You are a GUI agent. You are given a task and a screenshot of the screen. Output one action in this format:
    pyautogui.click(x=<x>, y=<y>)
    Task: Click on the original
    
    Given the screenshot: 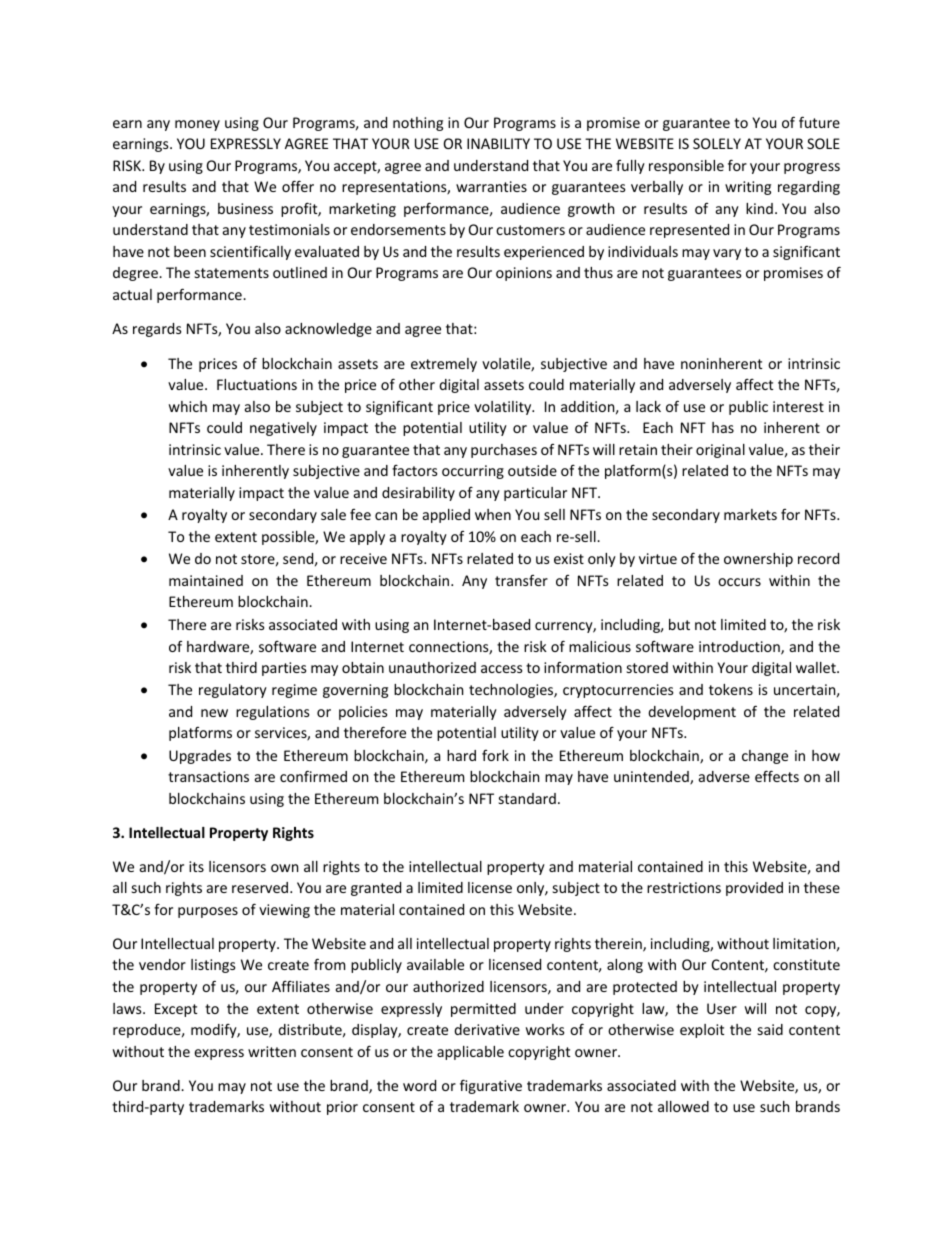 What is the action you would take?
    pyautogui.click(x=720, y=451)
